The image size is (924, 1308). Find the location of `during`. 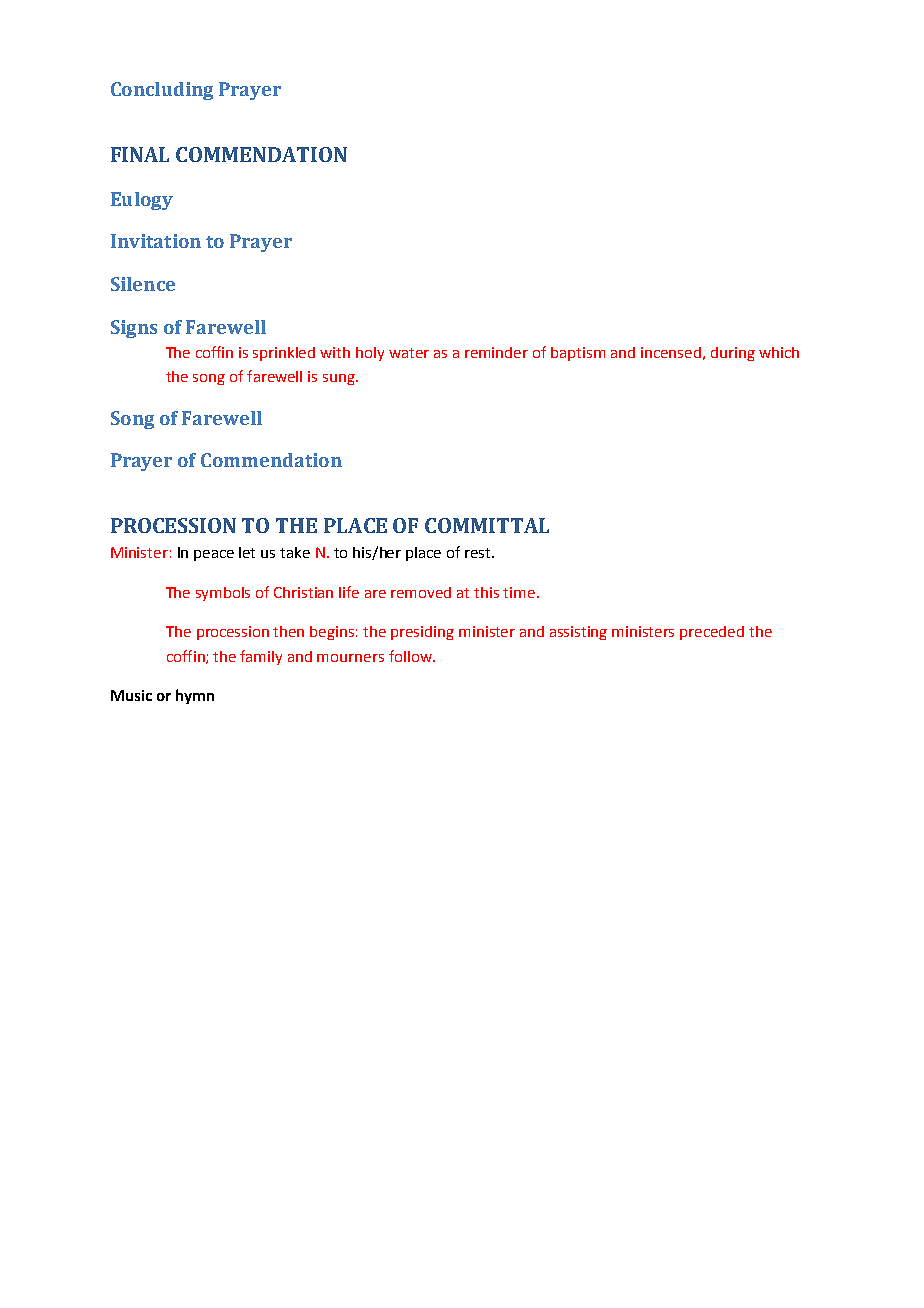

during is located at coordinates (733, 354).
